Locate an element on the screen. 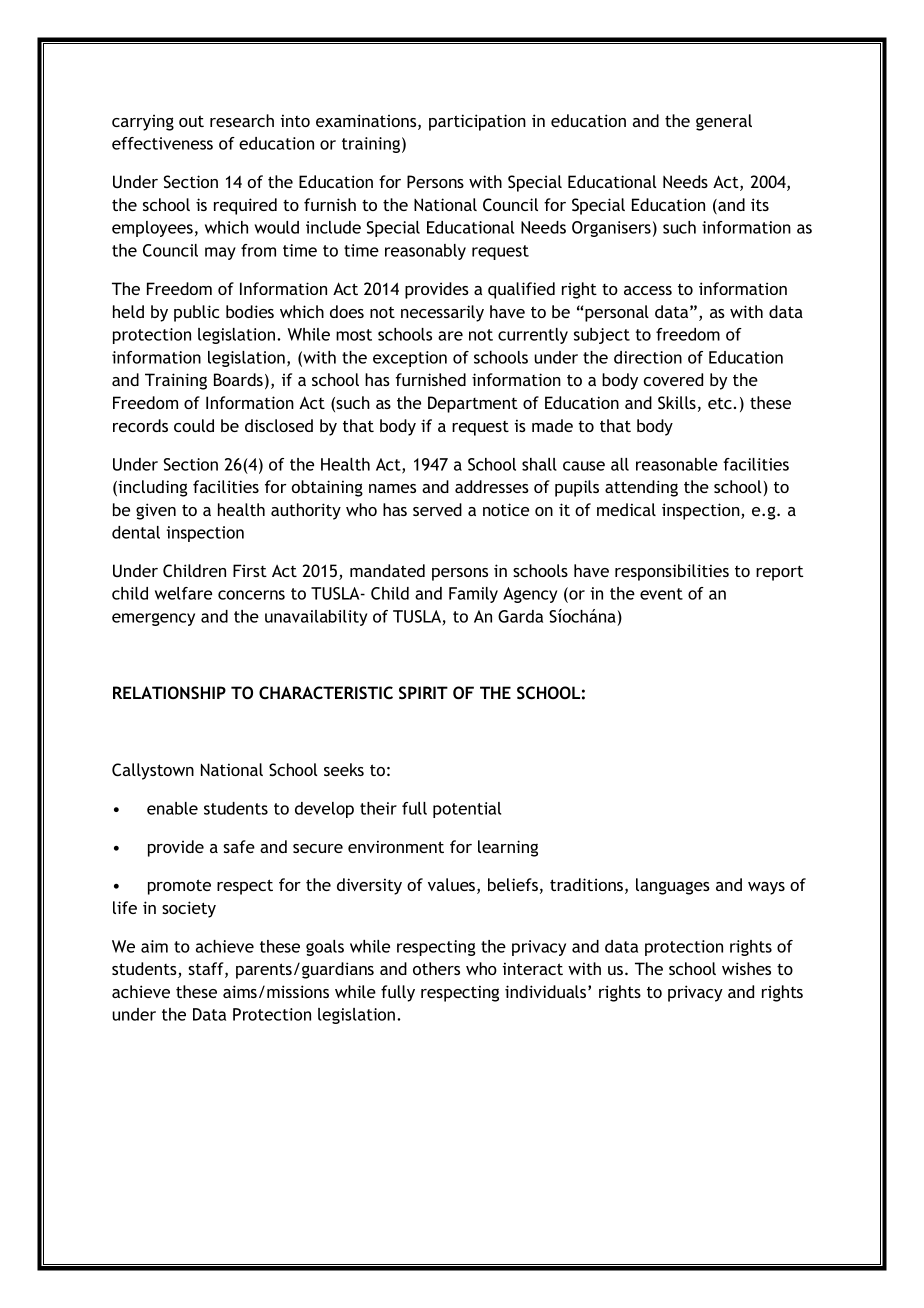 This screenshot has width=924, height=1308. others is located at coordinates (436, 968).
